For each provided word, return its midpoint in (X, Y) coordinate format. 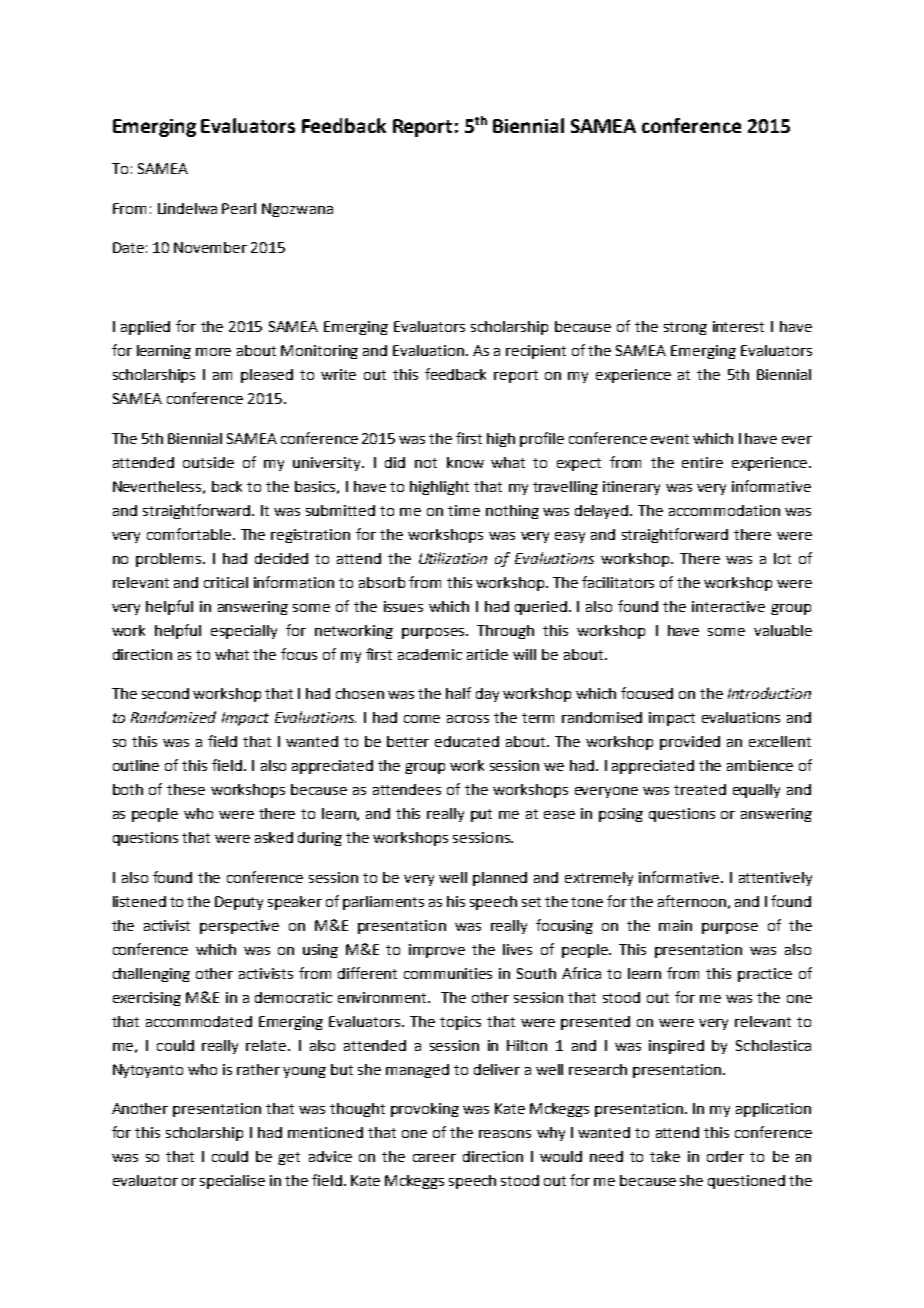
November (210, 247)
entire (702, 462)
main (675, 925)
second (165, 693)
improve (437, 951)
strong (685, 328)
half (458, 693)
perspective (239, 927)
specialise (232, 1182)
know (465, 462)
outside (208, 462)
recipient (536, 352)
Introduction (769, 693)
